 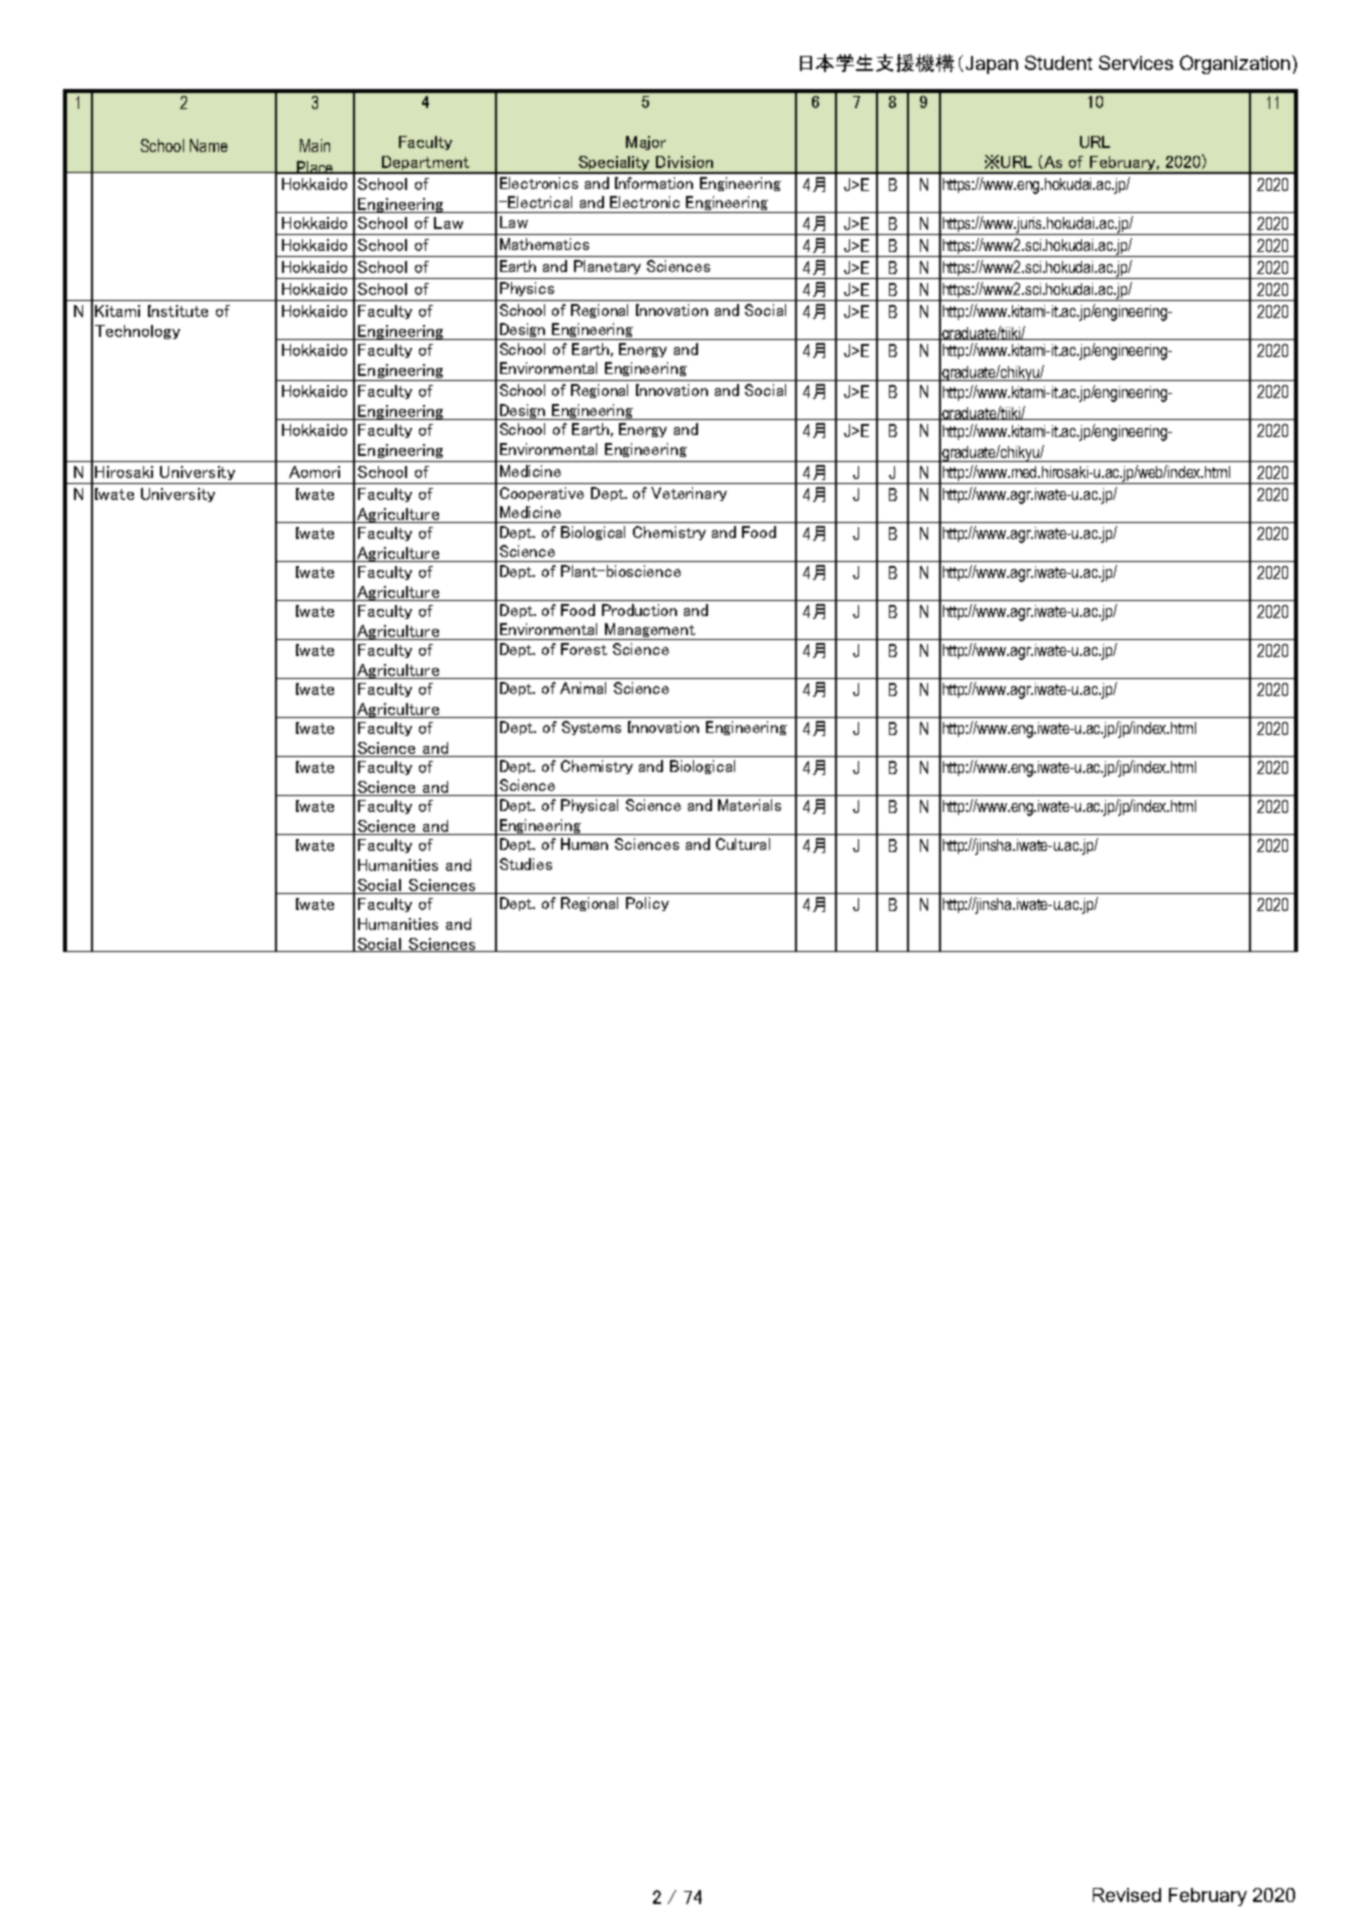 What do you see at coordinates (743, 844) in the document?
I see `Cultural` at bounding box center [743, 844].
